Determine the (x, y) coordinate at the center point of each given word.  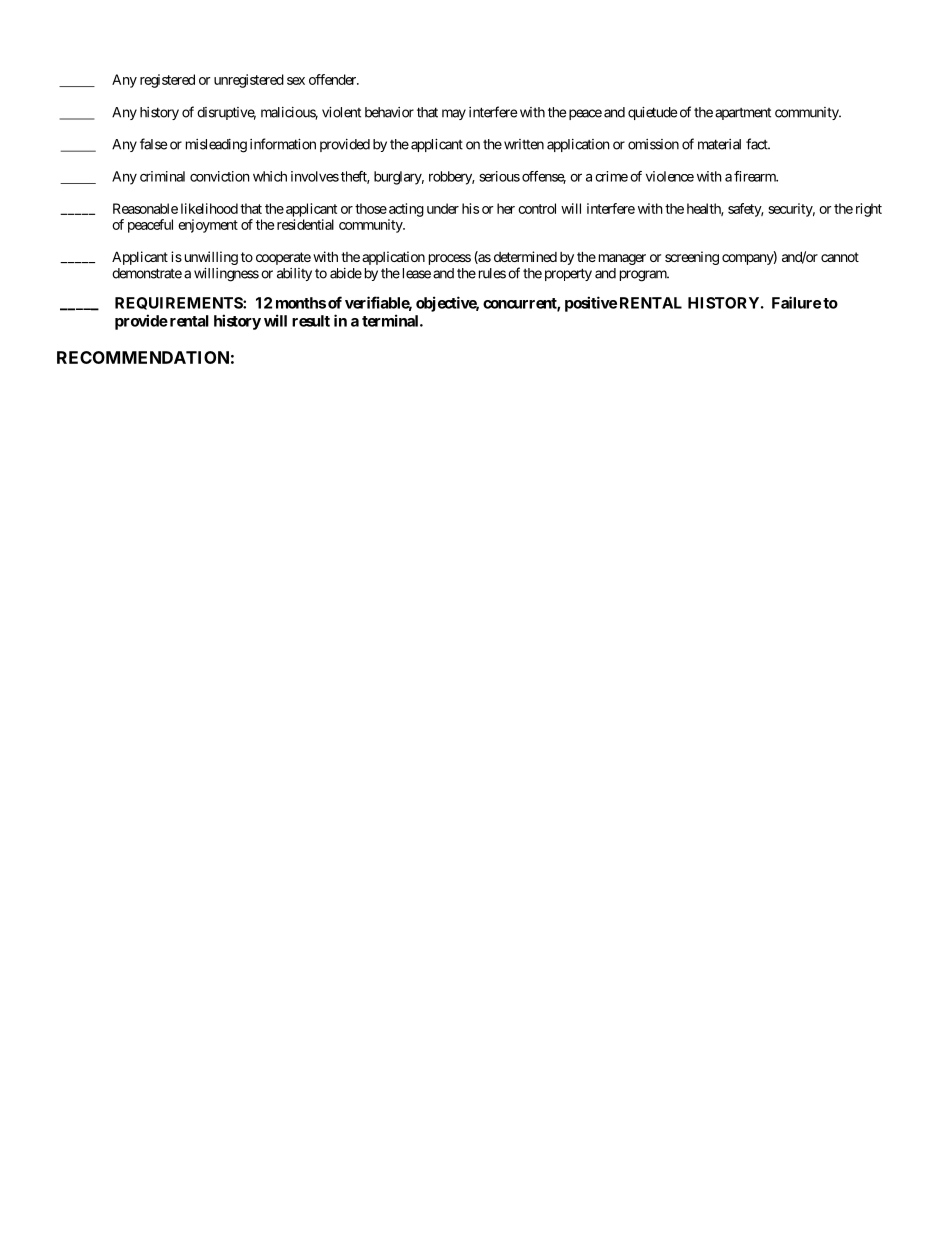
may (454, 114)
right (869, 210)
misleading (216, 146)
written (524, 144)
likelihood (209, 208)
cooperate (283, 258)
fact (758, 144)
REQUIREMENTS (179, 303)
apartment (743, 114)
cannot (840, 257)
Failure (796, 302)
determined (525, 256)
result (311, 321)
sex (296, 81)
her (506, 208)
